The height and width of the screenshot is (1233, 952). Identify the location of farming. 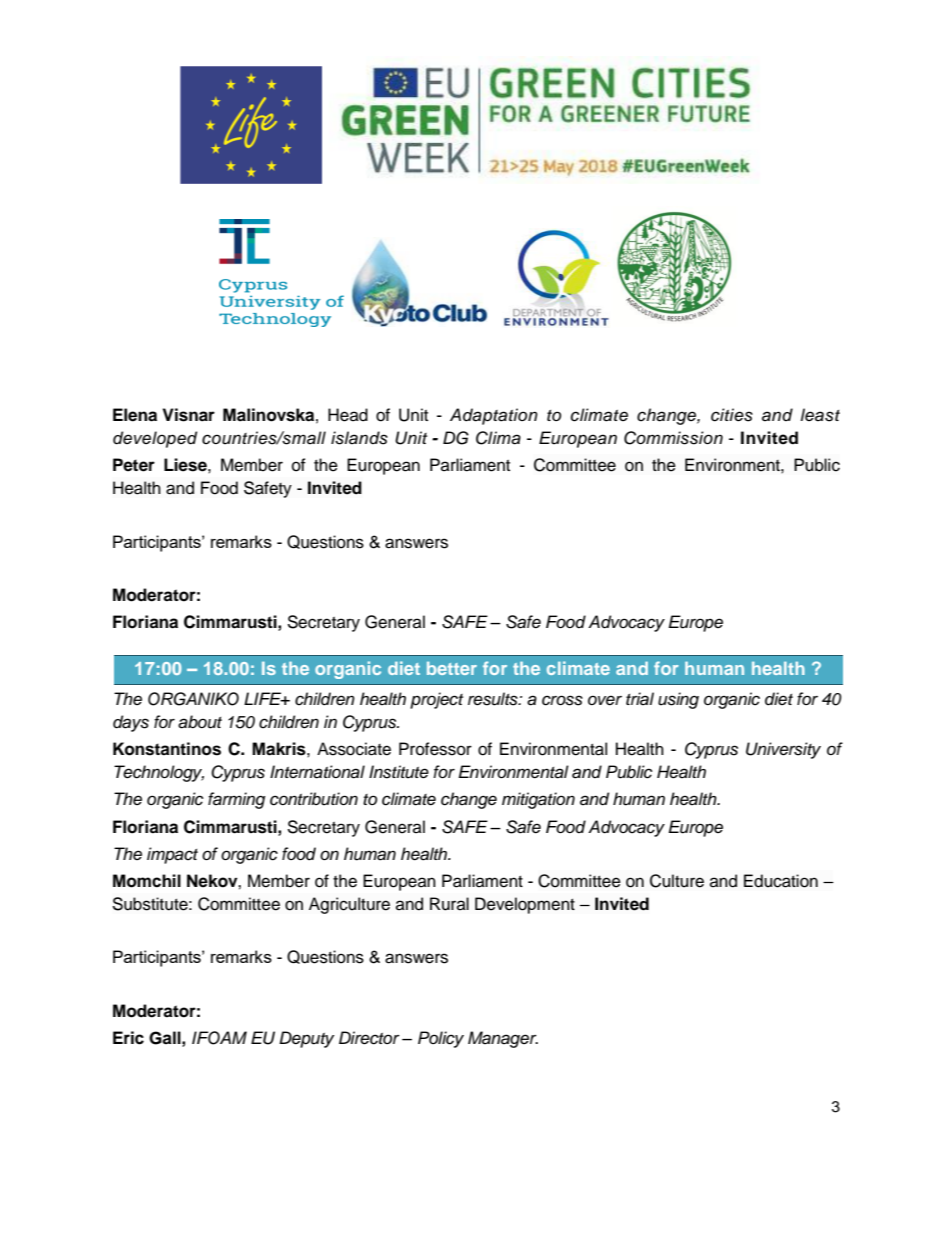
(236, 800).
